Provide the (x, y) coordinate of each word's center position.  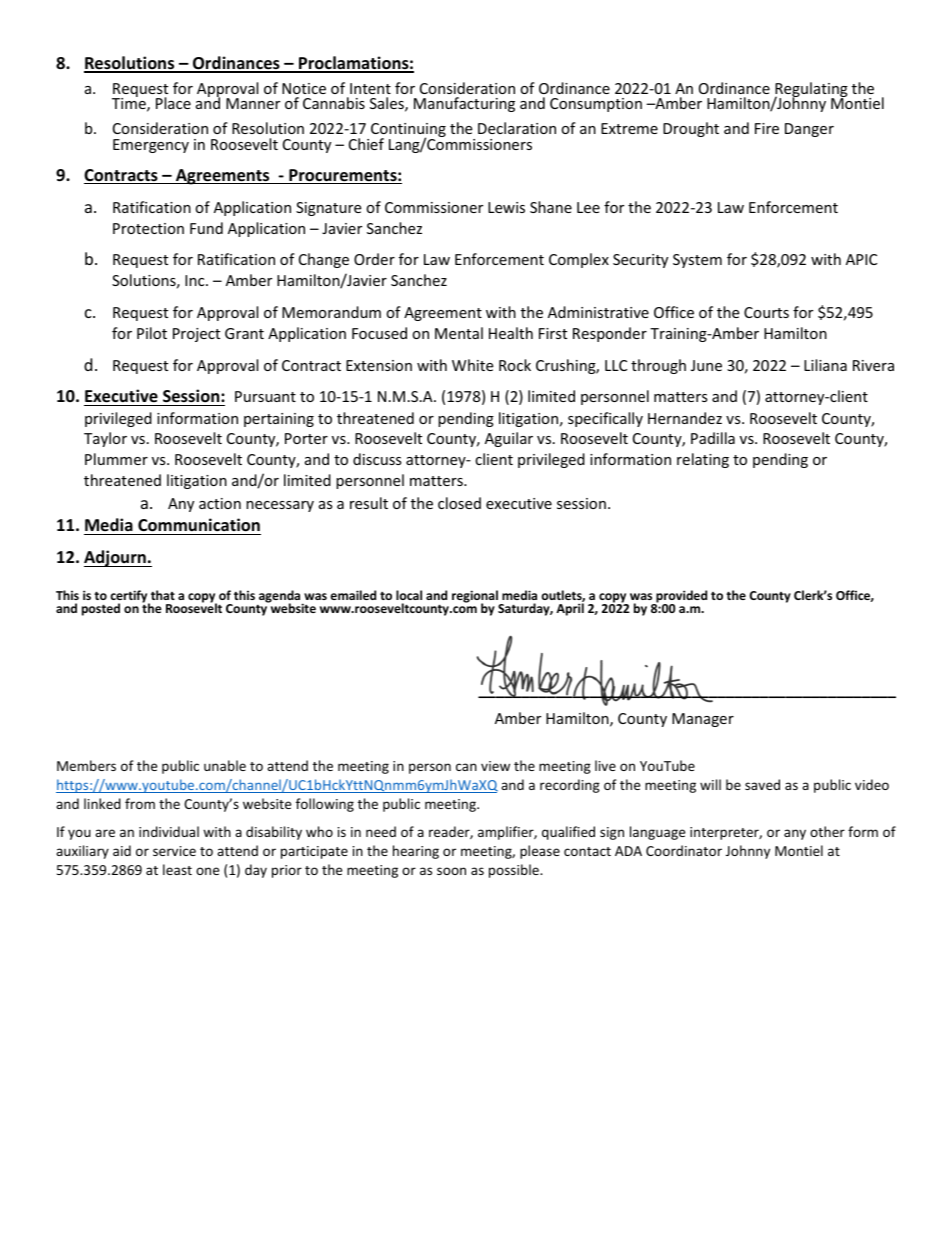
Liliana (825, 365)
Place (173, 103)
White (472, 365)
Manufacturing (464, 104)
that (163, 595)
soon (451, 871)
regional (476, 597)
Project (196, 335)
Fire (767, 128)
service (174, 851)
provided (680, 597)
